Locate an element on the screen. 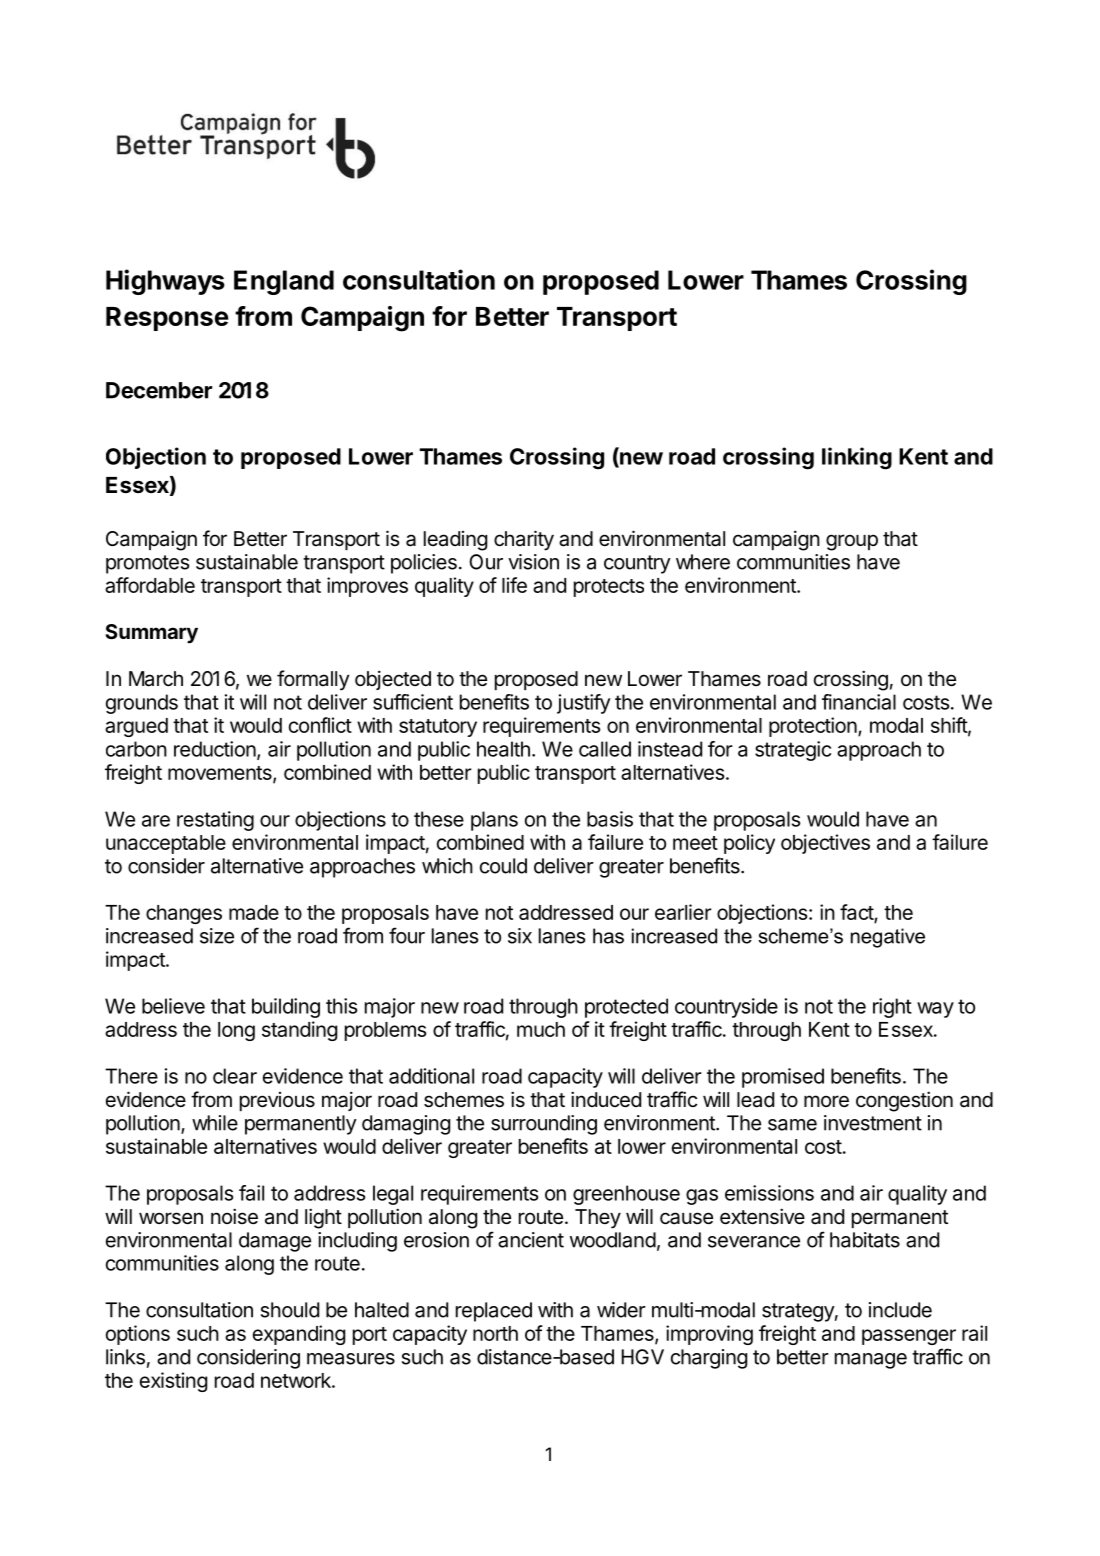  plans is located at coordinates (494, 821).
